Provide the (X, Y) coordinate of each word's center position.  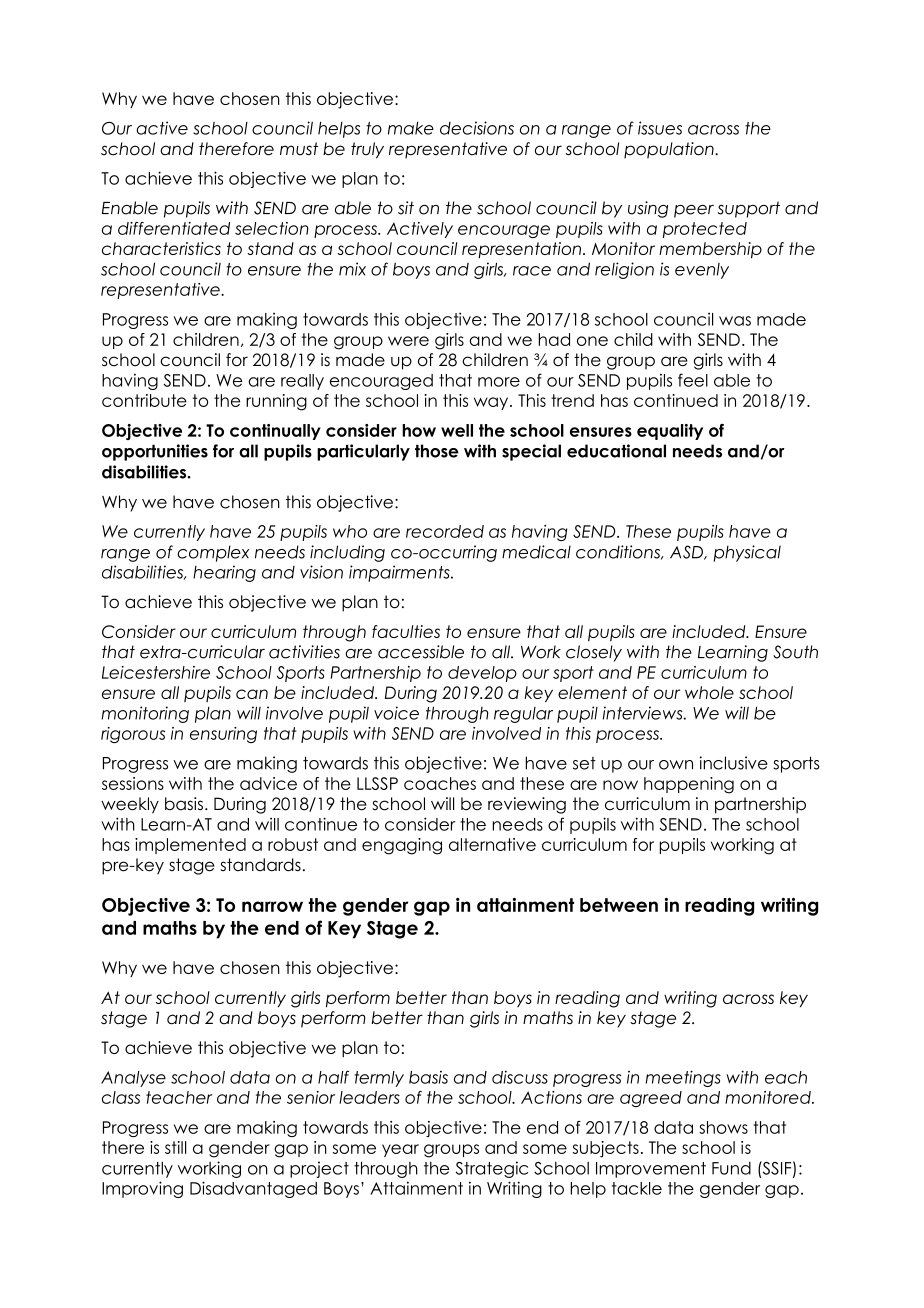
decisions (477, 128)
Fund (731, 1168)
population (670, 150)
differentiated (174, 228)
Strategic (492, 1169)
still (175, 1147)
